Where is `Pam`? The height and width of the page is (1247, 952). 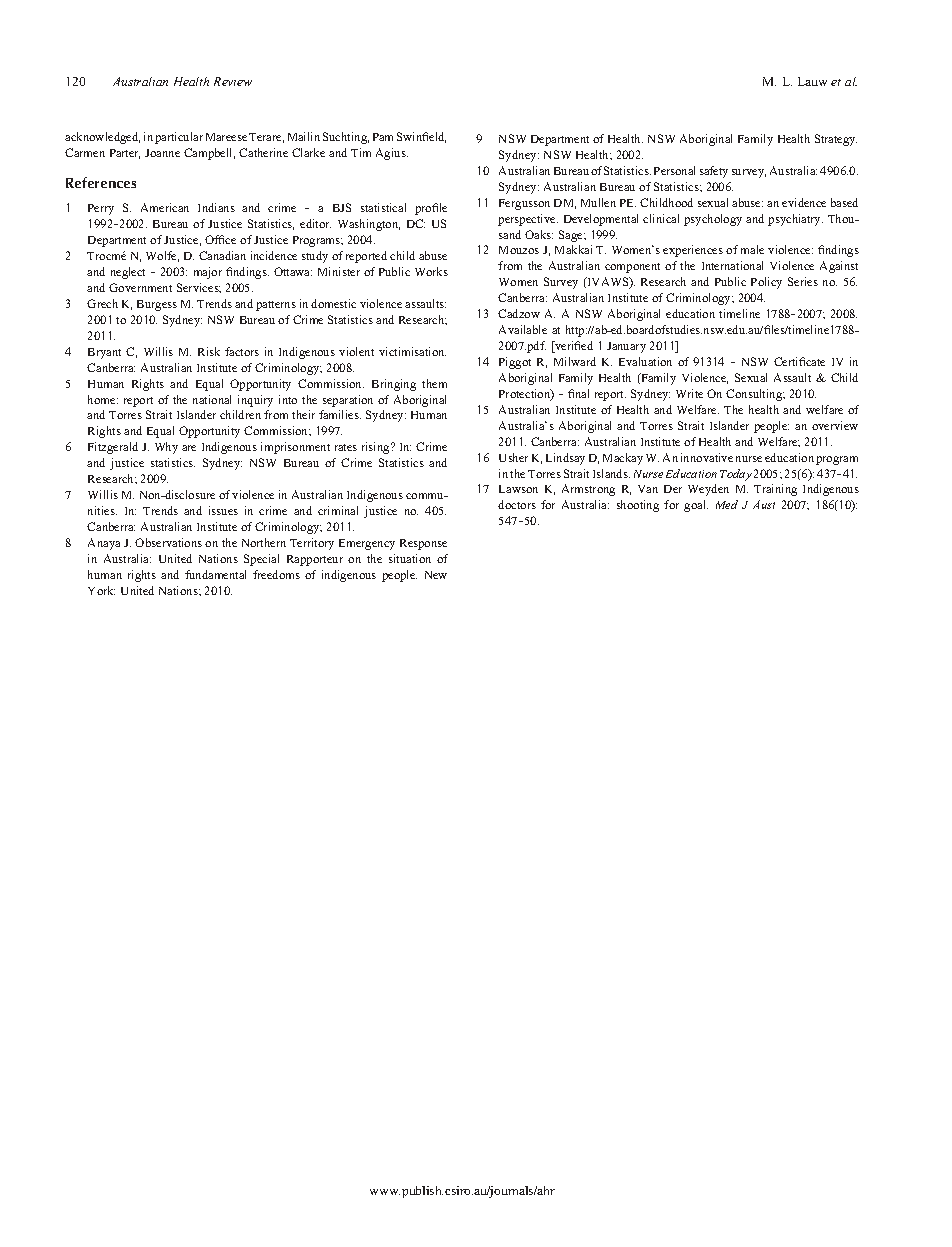
Pam is located at coordinates (383, 137).
